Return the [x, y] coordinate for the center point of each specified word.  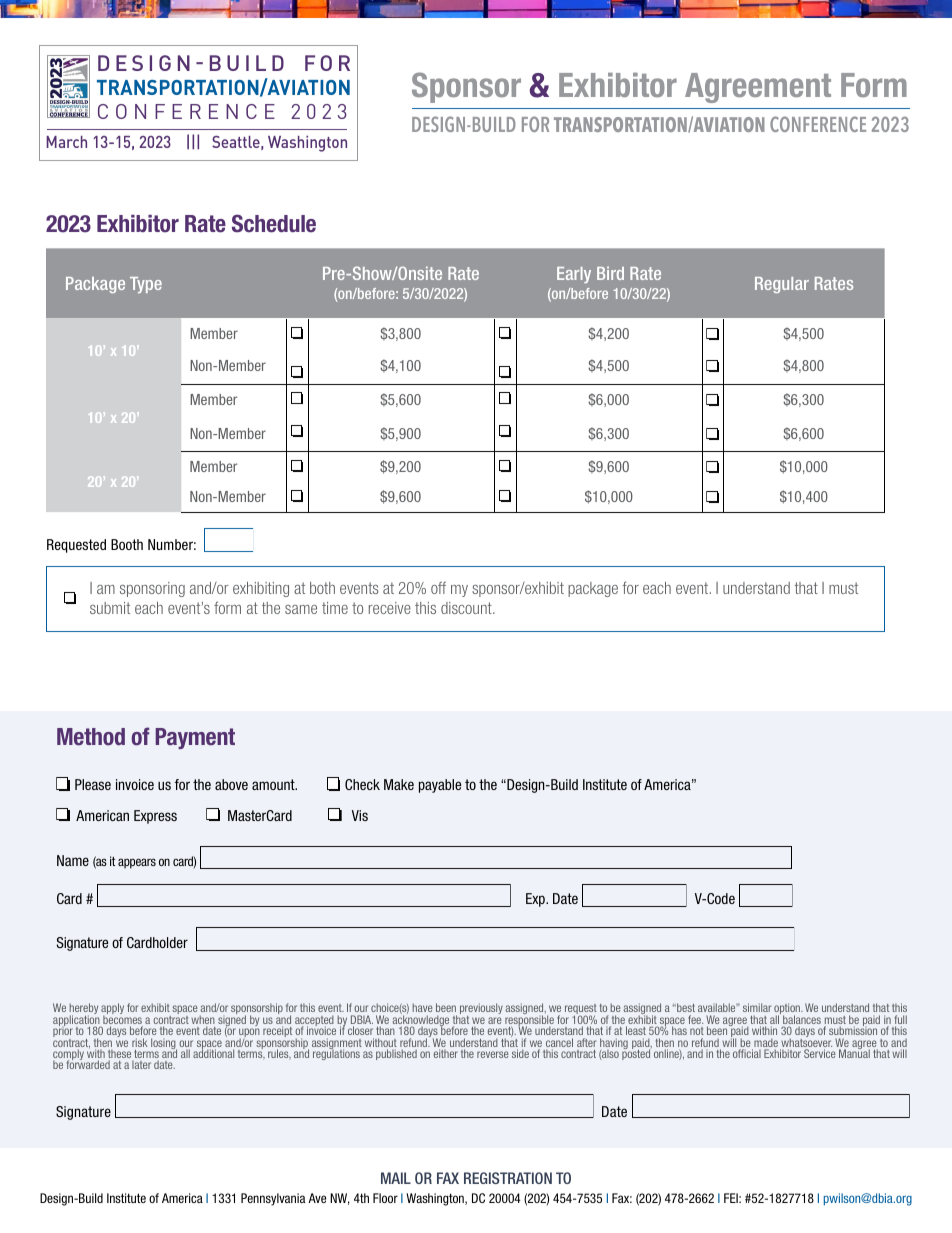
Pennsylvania [273, 1199]
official [747, 1053]
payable [440, 786]
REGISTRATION [508, 1178]
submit [110, 608]
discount [467, 608]
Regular [782, 285]
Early [574, 275]
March [66, 142]
